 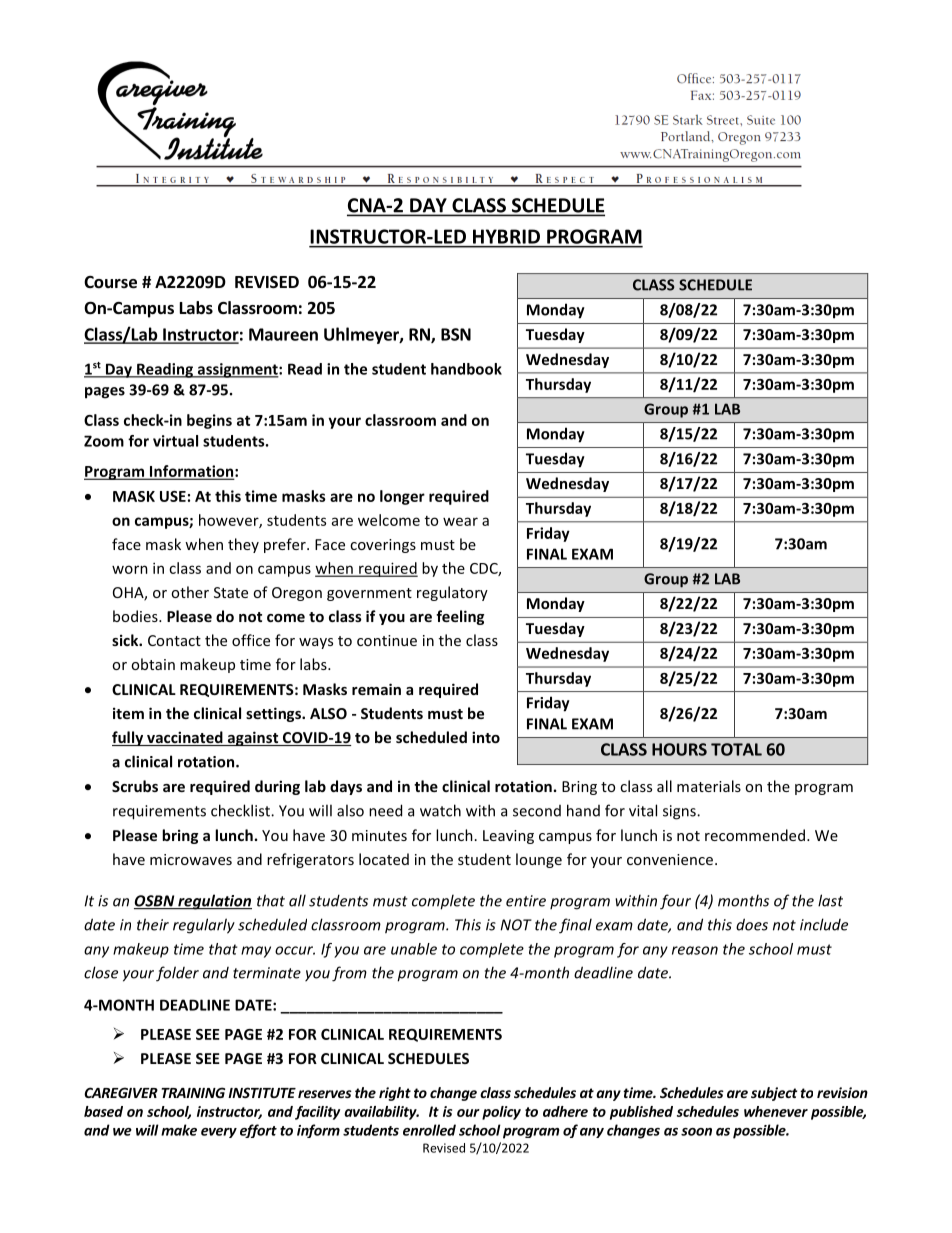 I want to click on recommended, so click(x=755, y=835).
